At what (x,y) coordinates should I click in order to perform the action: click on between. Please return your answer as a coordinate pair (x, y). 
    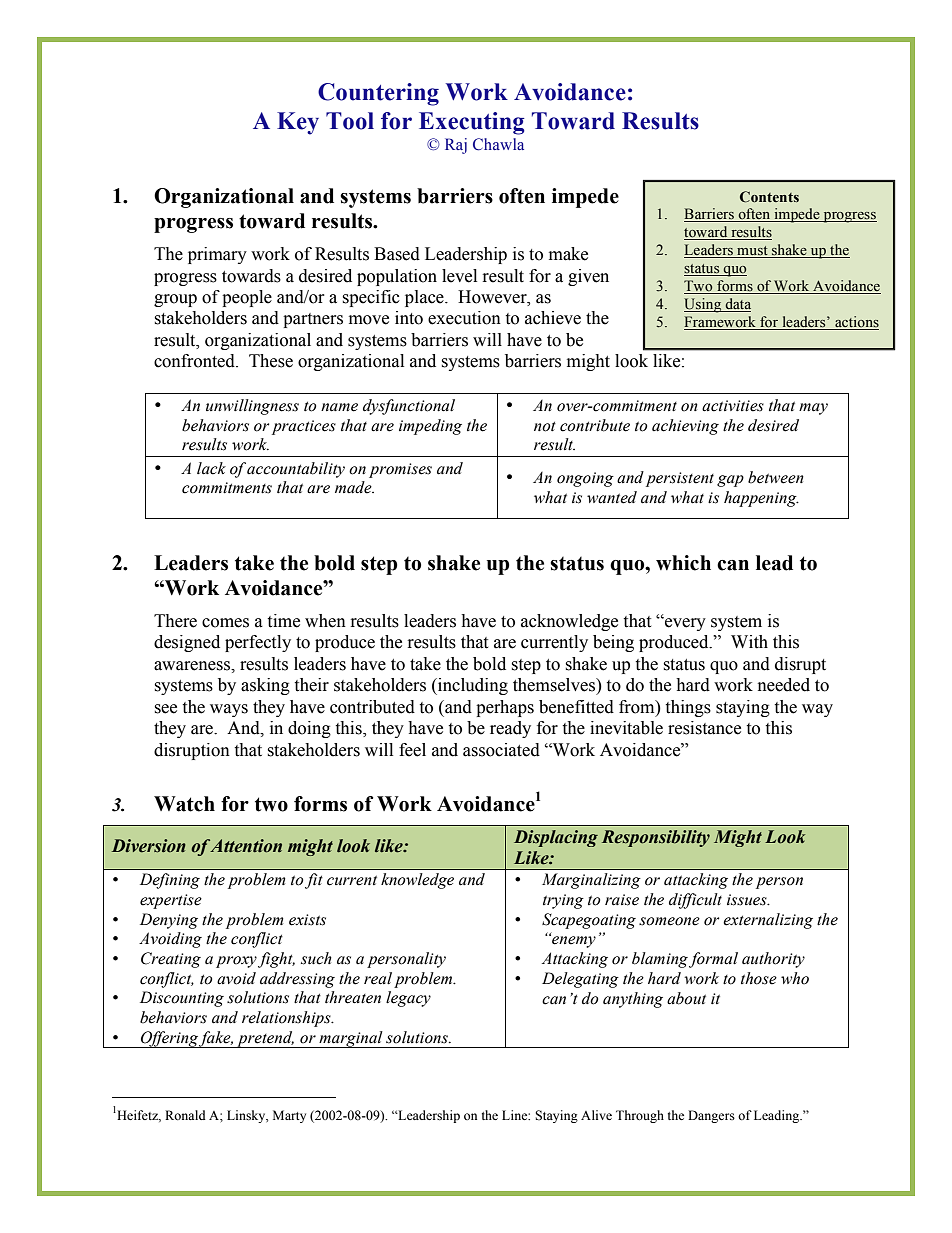
    Looking at the image, I should click on (776, 477).
